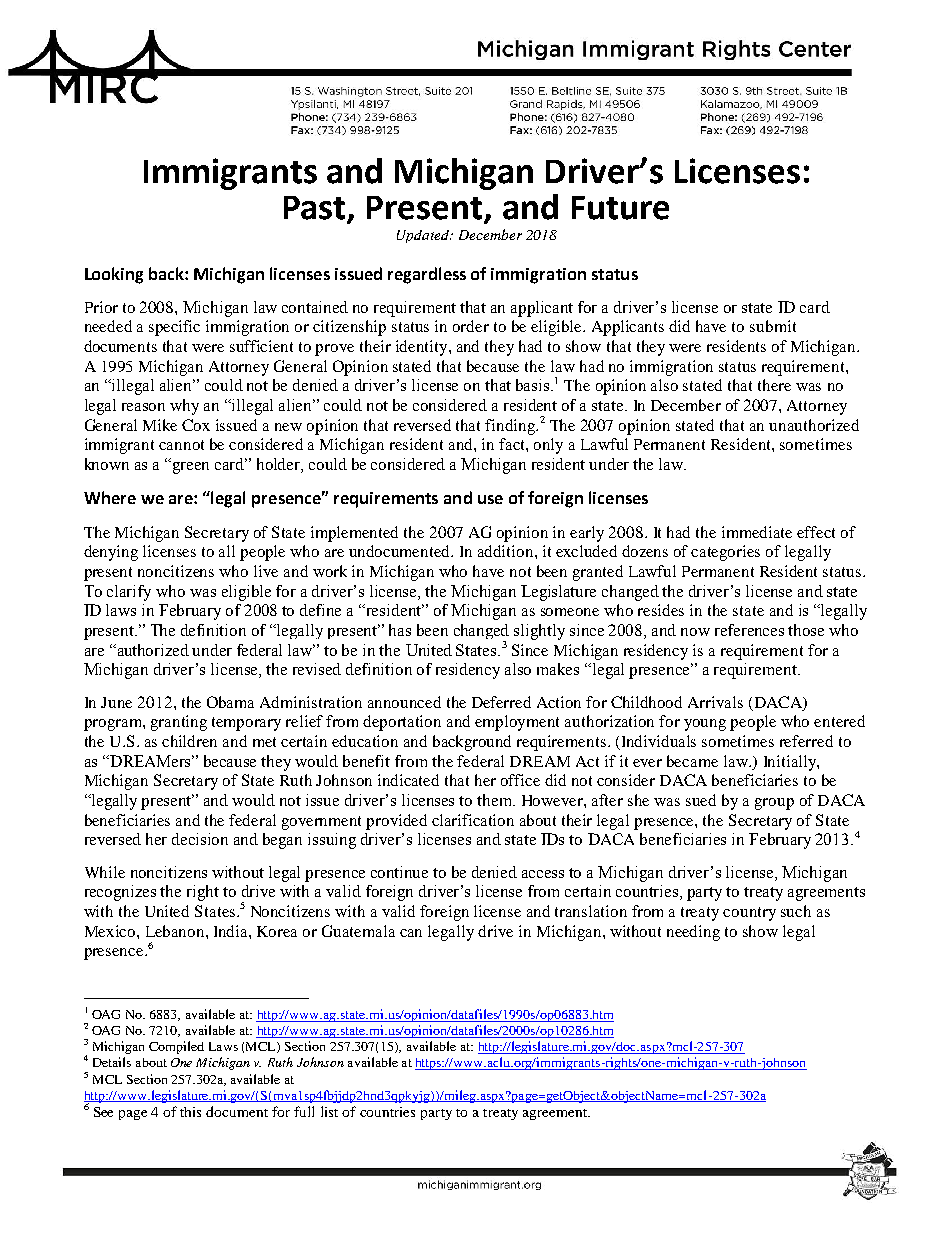 The width and height of the screenshot is (952, 1233). What do you see at coordinates (114, 275) in the screenshot?
I see `Looking` at bounding box center [114, 275].
